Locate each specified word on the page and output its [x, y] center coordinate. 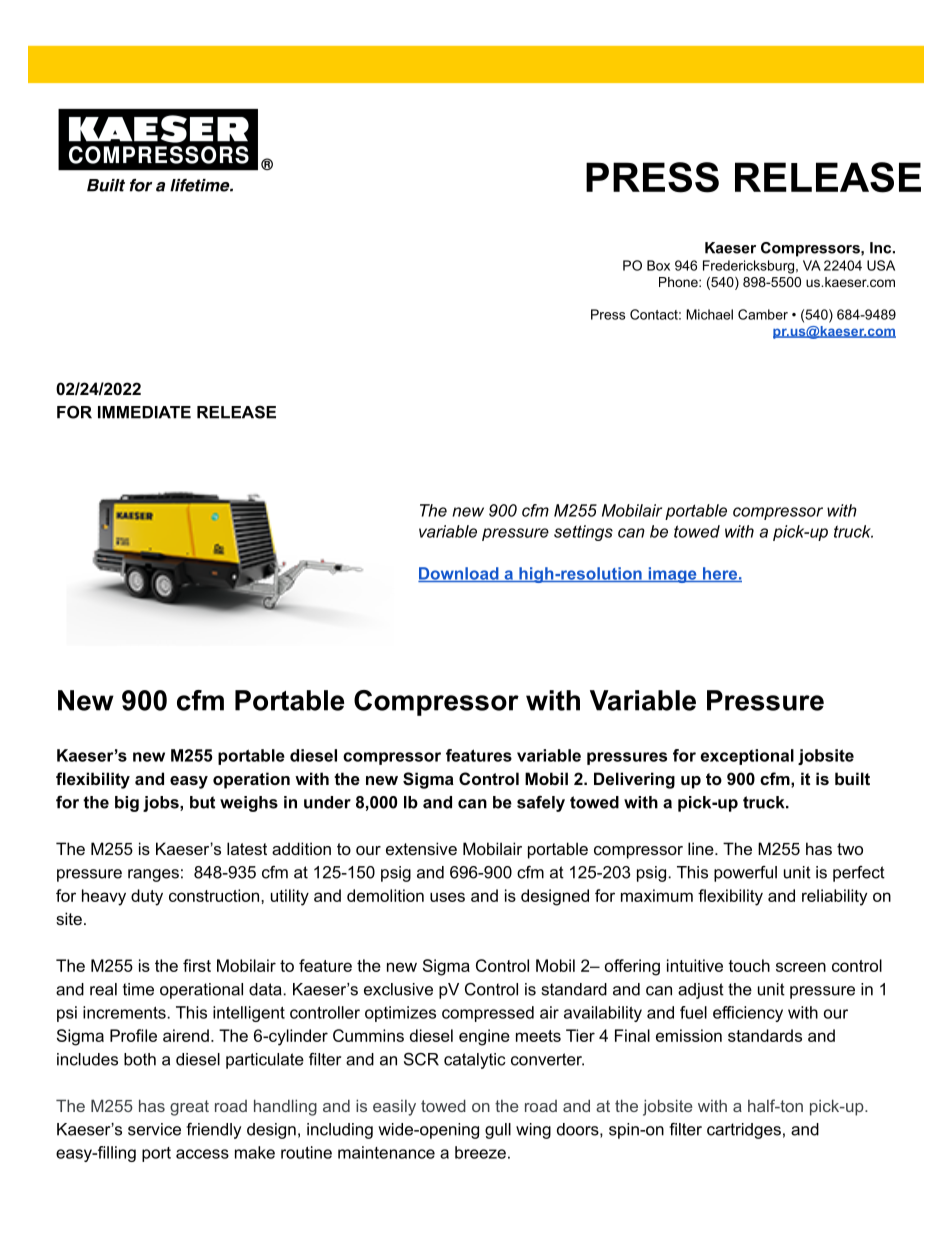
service [154, 1129]
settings [583, 533]
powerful [745, 874]
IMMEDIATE [144, 412]
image [672, 575]
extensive [421, 848]
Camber [763, 314]
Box [658, 265]
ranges [153, 875]
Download [459, 574]
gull [498, 1131]
